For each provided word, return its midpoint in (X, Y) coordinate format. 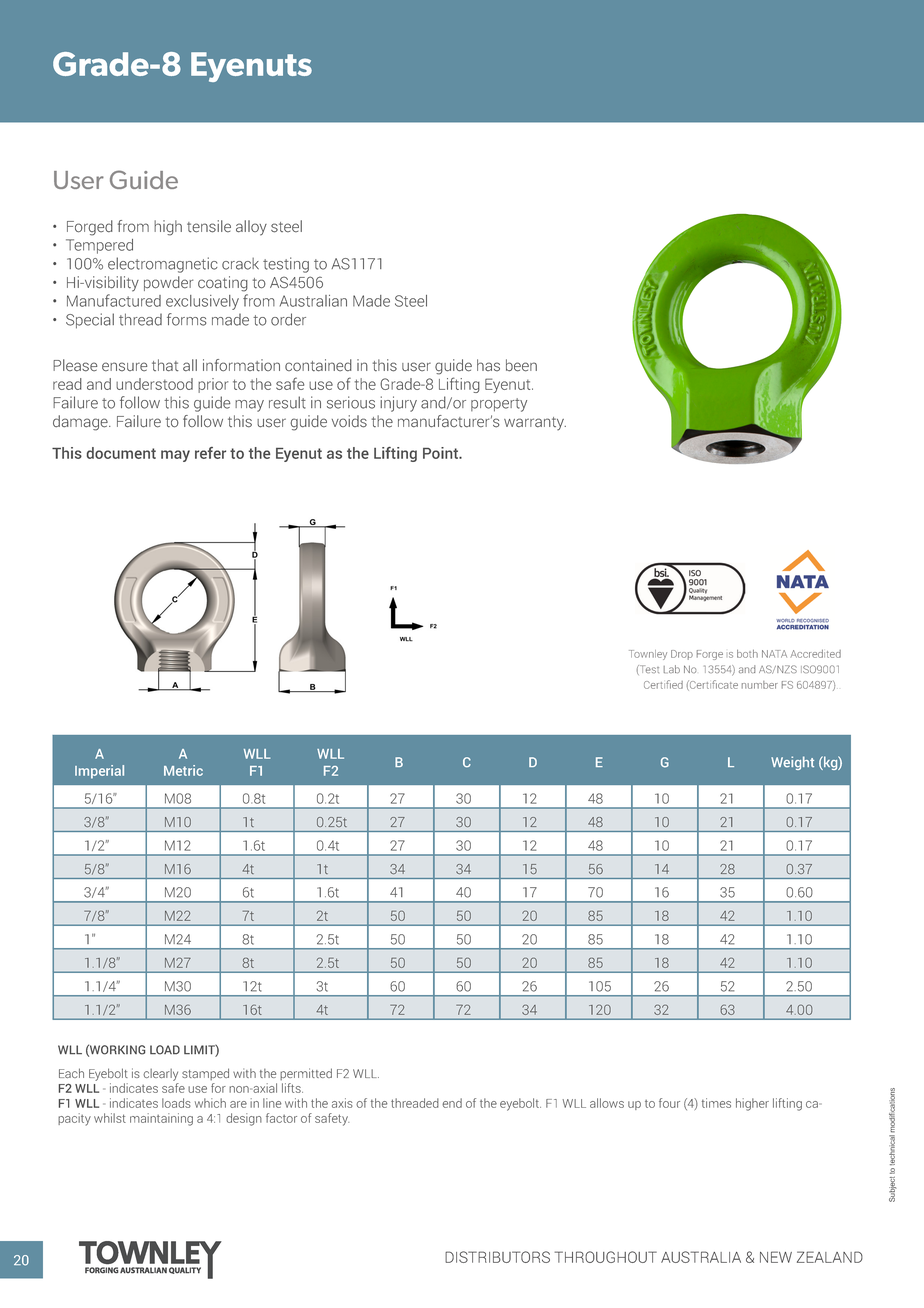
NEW (776, 1257)
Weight (792, 763)
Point (442, 453)
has (488, 365)
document (121, 453)
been (521, 365)
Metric (183, 770)
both (747, 654)
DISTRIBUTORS (497, 1257)
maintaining (161, 1119)
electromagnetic (162, 265)
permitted (306, 1074)
